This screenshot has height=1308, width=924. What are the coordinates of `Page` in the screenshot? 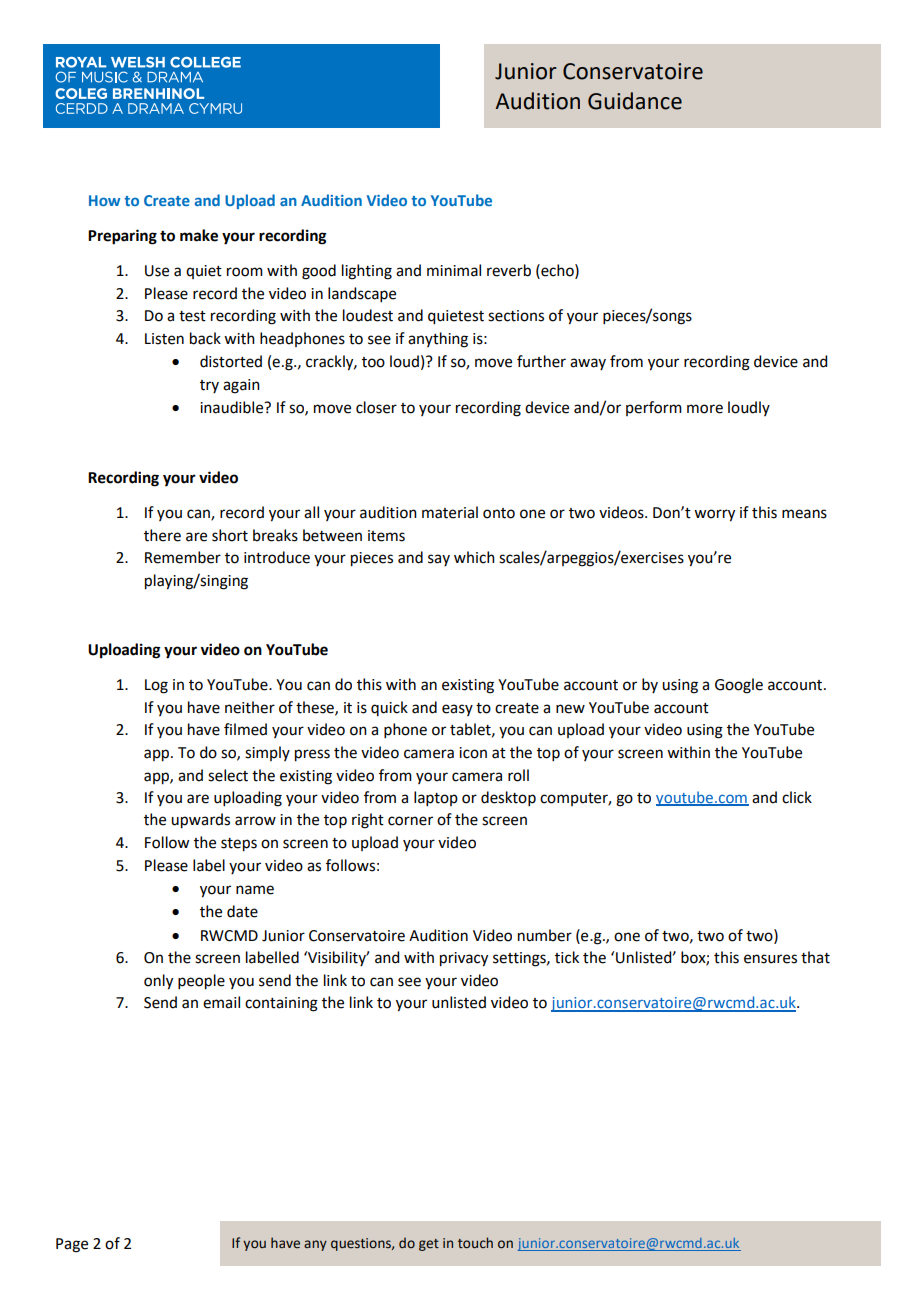 It's located at (72, 1245).
